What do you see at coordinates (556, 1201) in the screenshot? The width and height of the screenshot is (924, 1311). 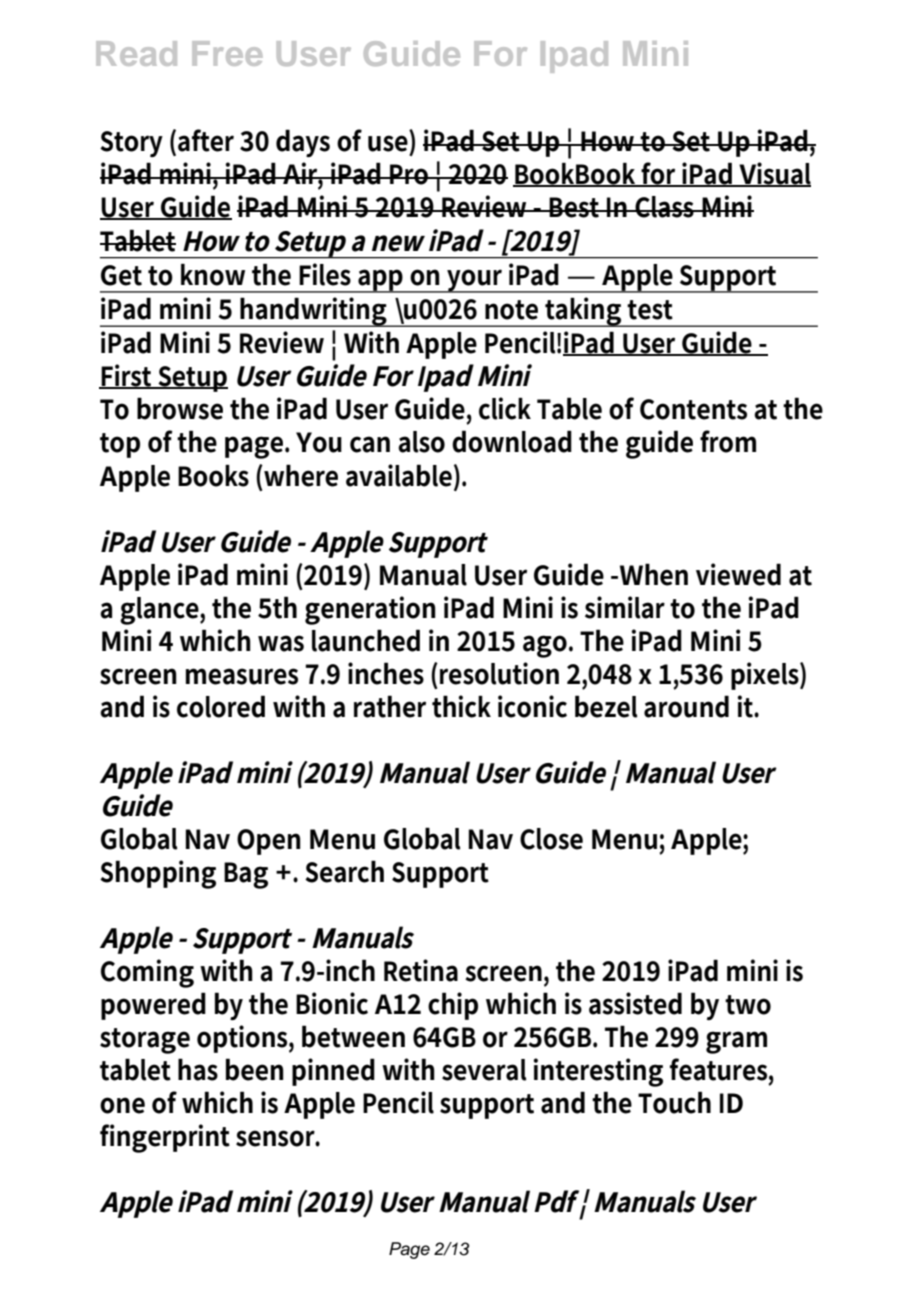 I see `Pdf` at bounding box center [556, 1201].
